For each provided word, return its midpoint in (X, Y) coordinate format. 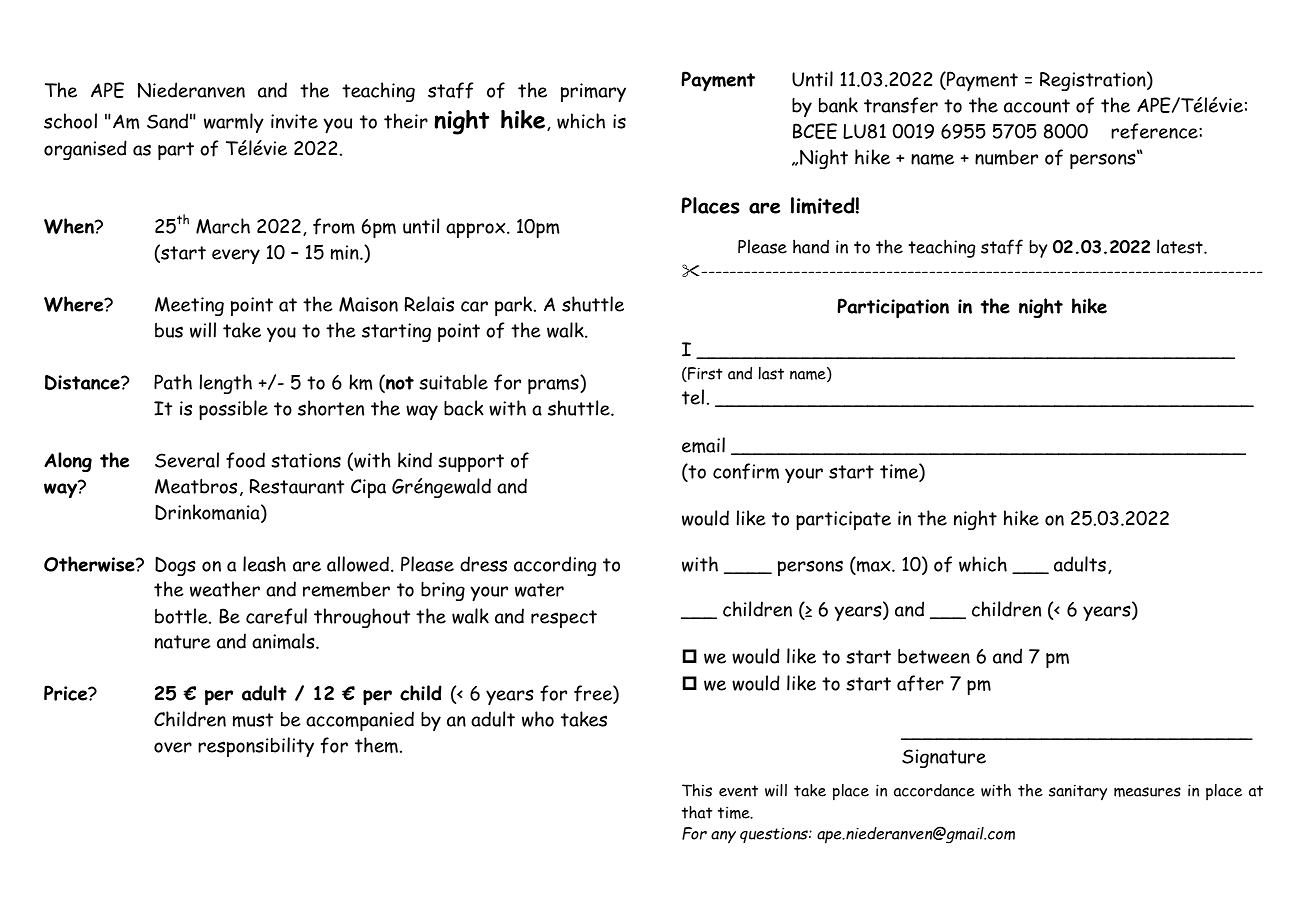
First (704, 374)
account (1037, 106)
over (173, 747)
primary (593, 92)
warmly (234, 123)
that (697, 812)
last (771, 373)
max (874, 568)
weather (225, 589)
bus (169, 330)
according (555, 566)
